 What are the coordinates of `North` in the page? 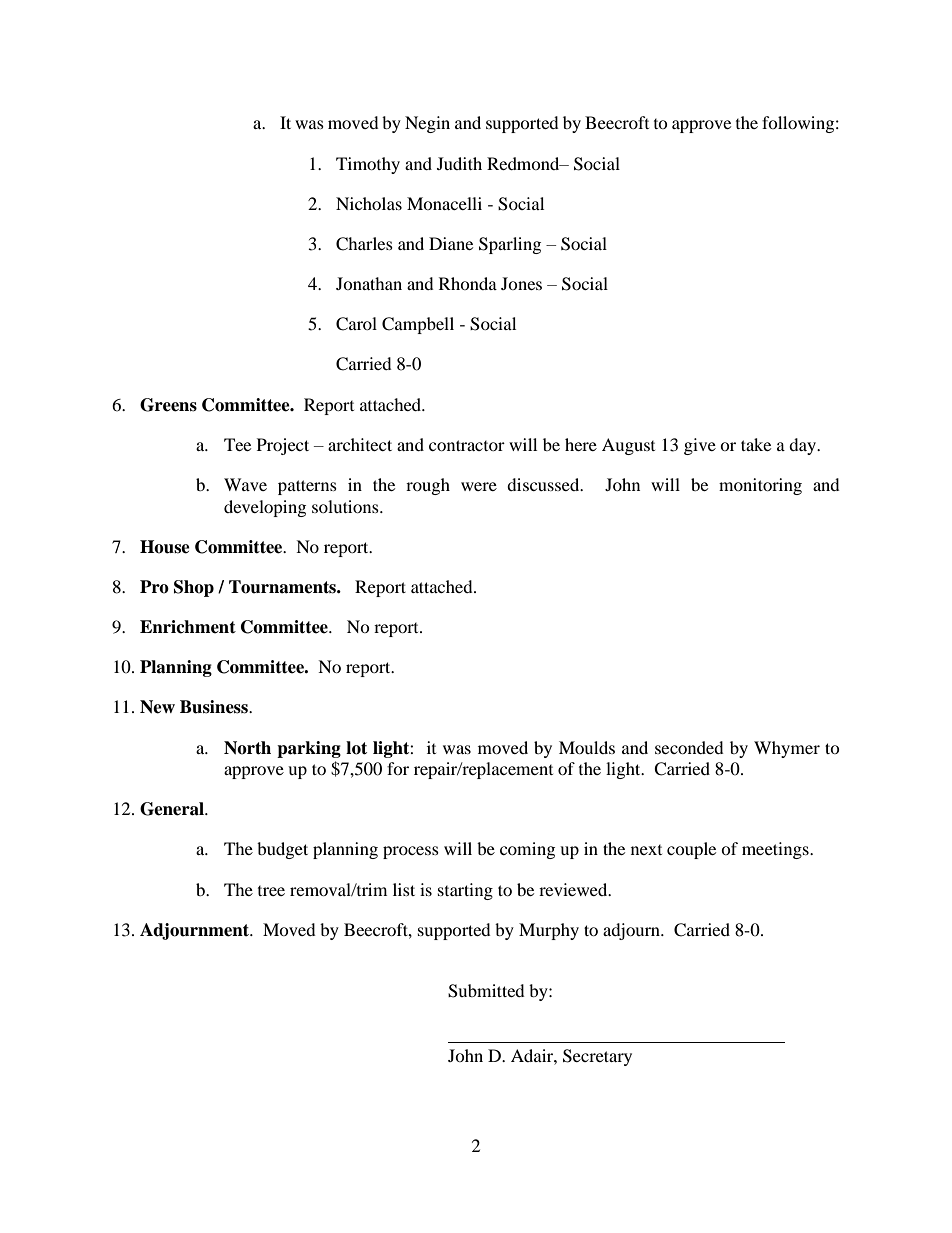 It's located at (247, 748).
